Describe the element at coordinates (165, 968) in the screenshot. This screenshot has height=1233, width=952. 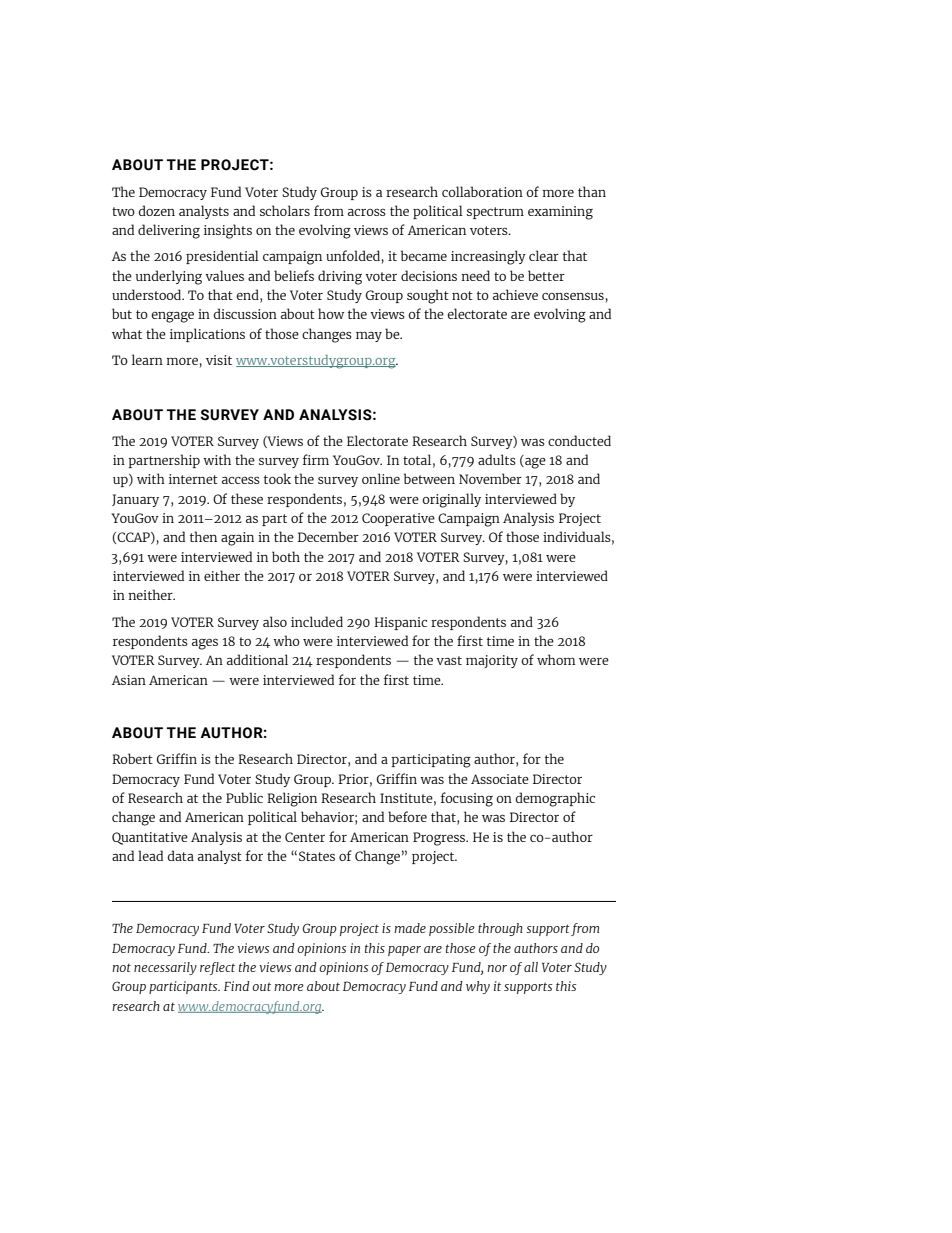
I see `necessarily` at that location.
